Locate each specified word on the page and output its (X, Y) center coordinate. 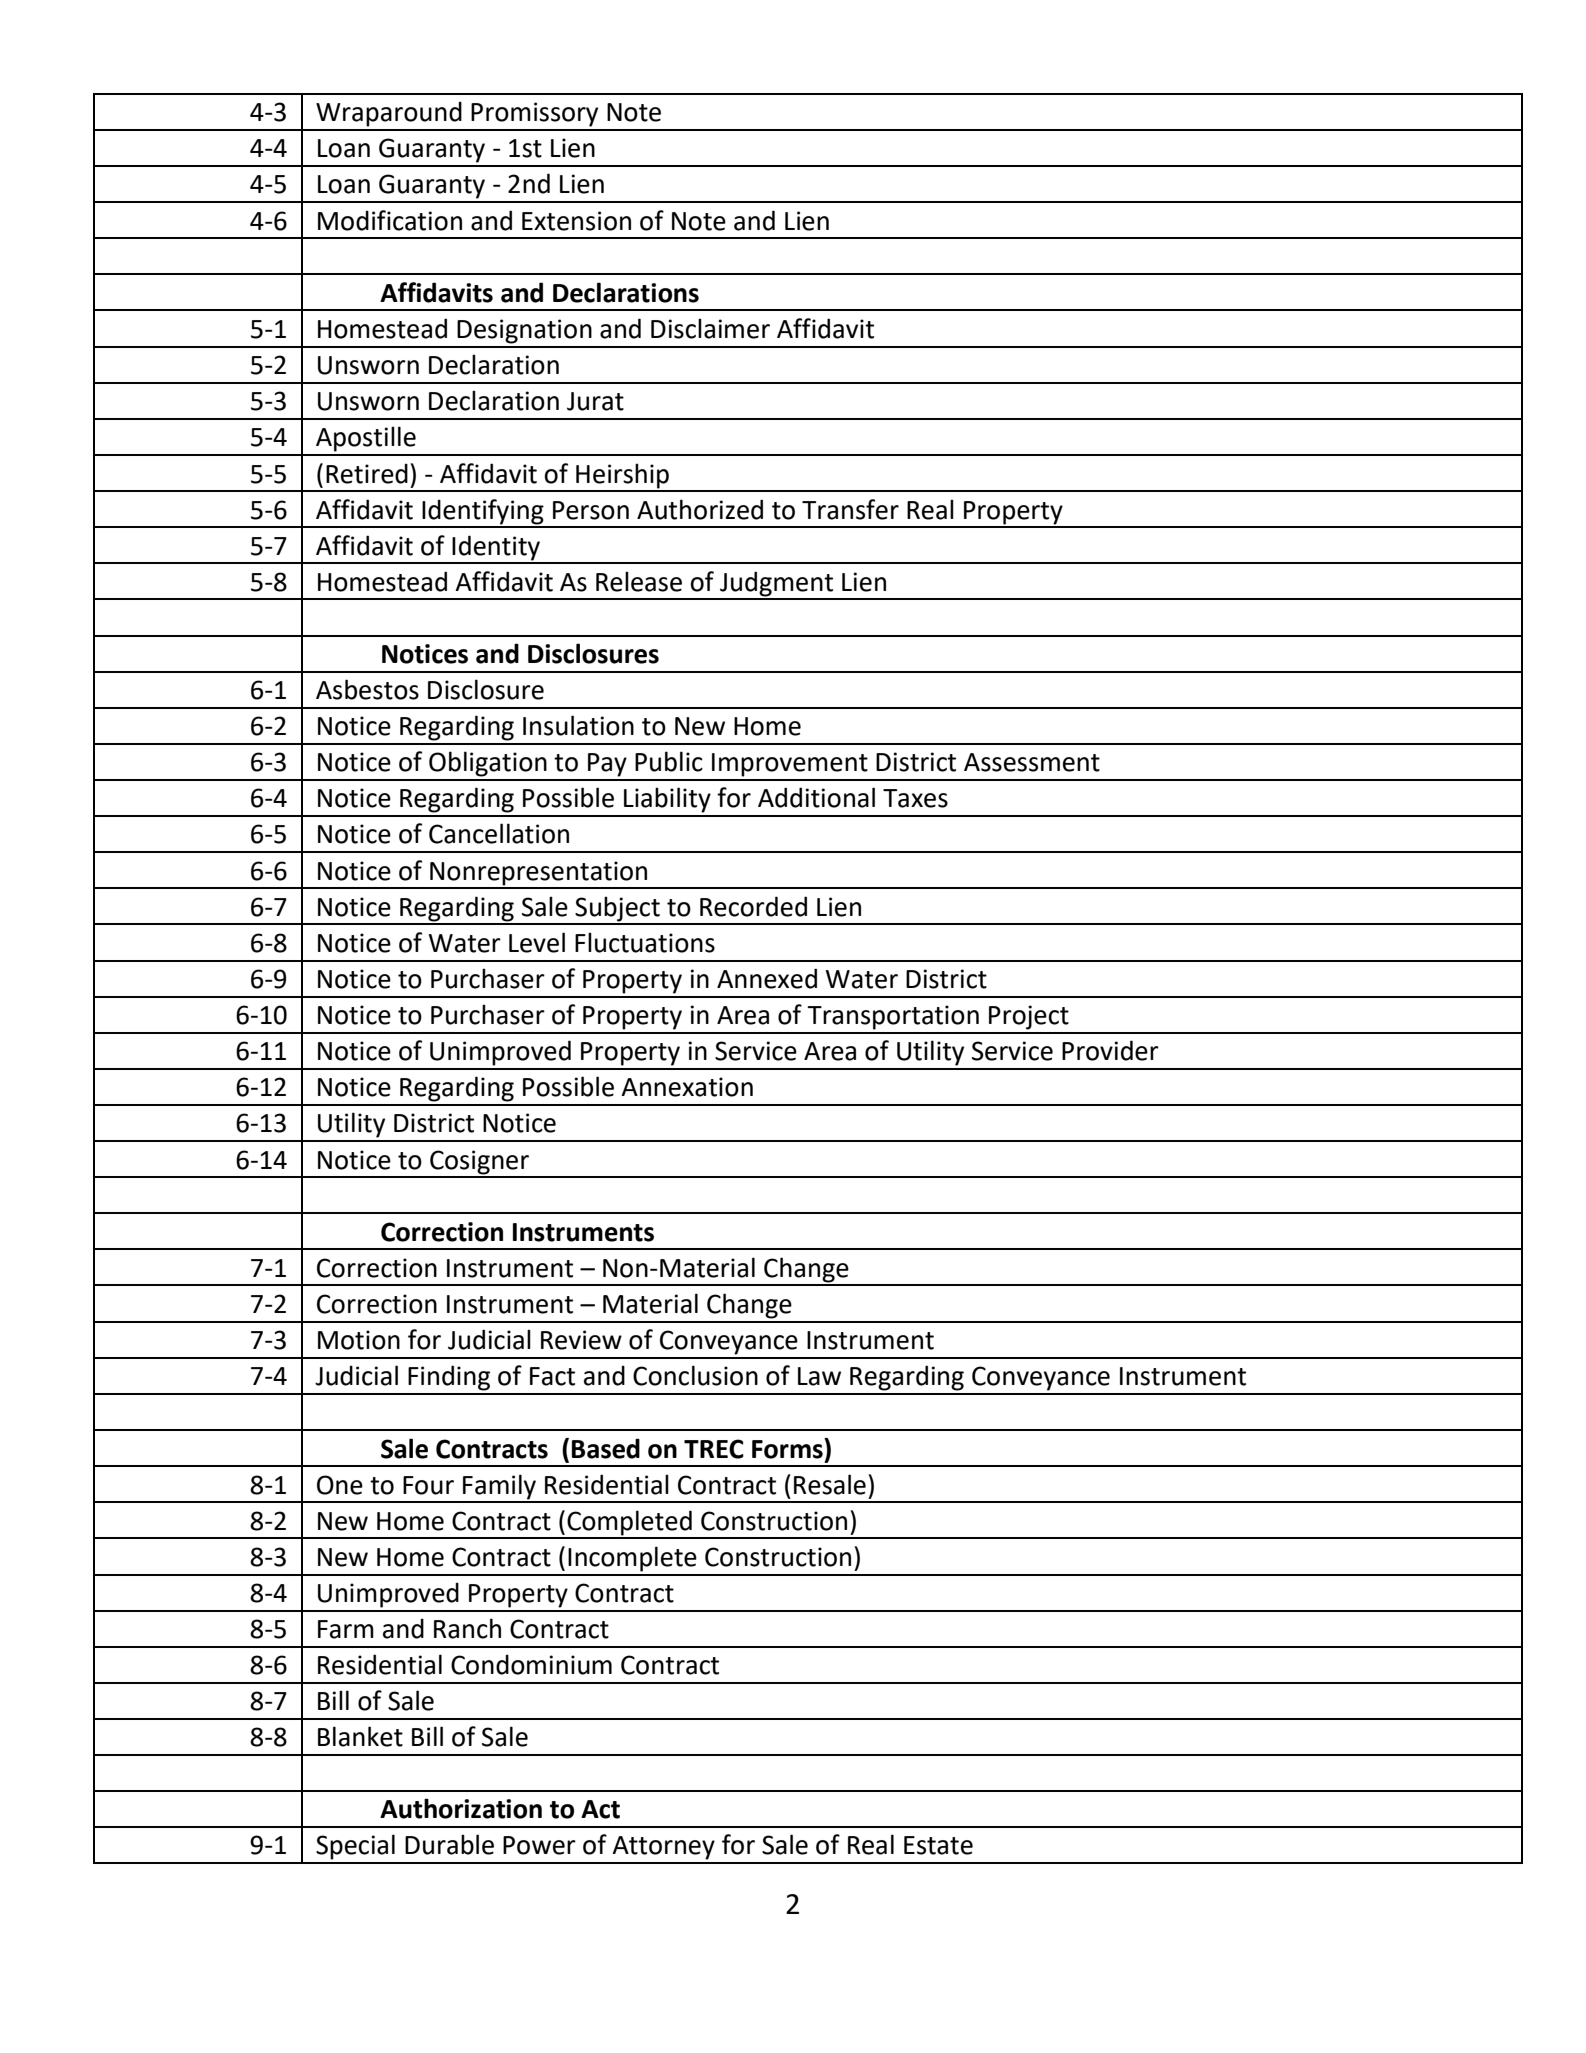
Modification (390, 220)
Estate (938, 1845)
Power (539, 1845)
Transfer (850, 509)
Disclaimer (710, 328)
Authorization (461, 1808)
